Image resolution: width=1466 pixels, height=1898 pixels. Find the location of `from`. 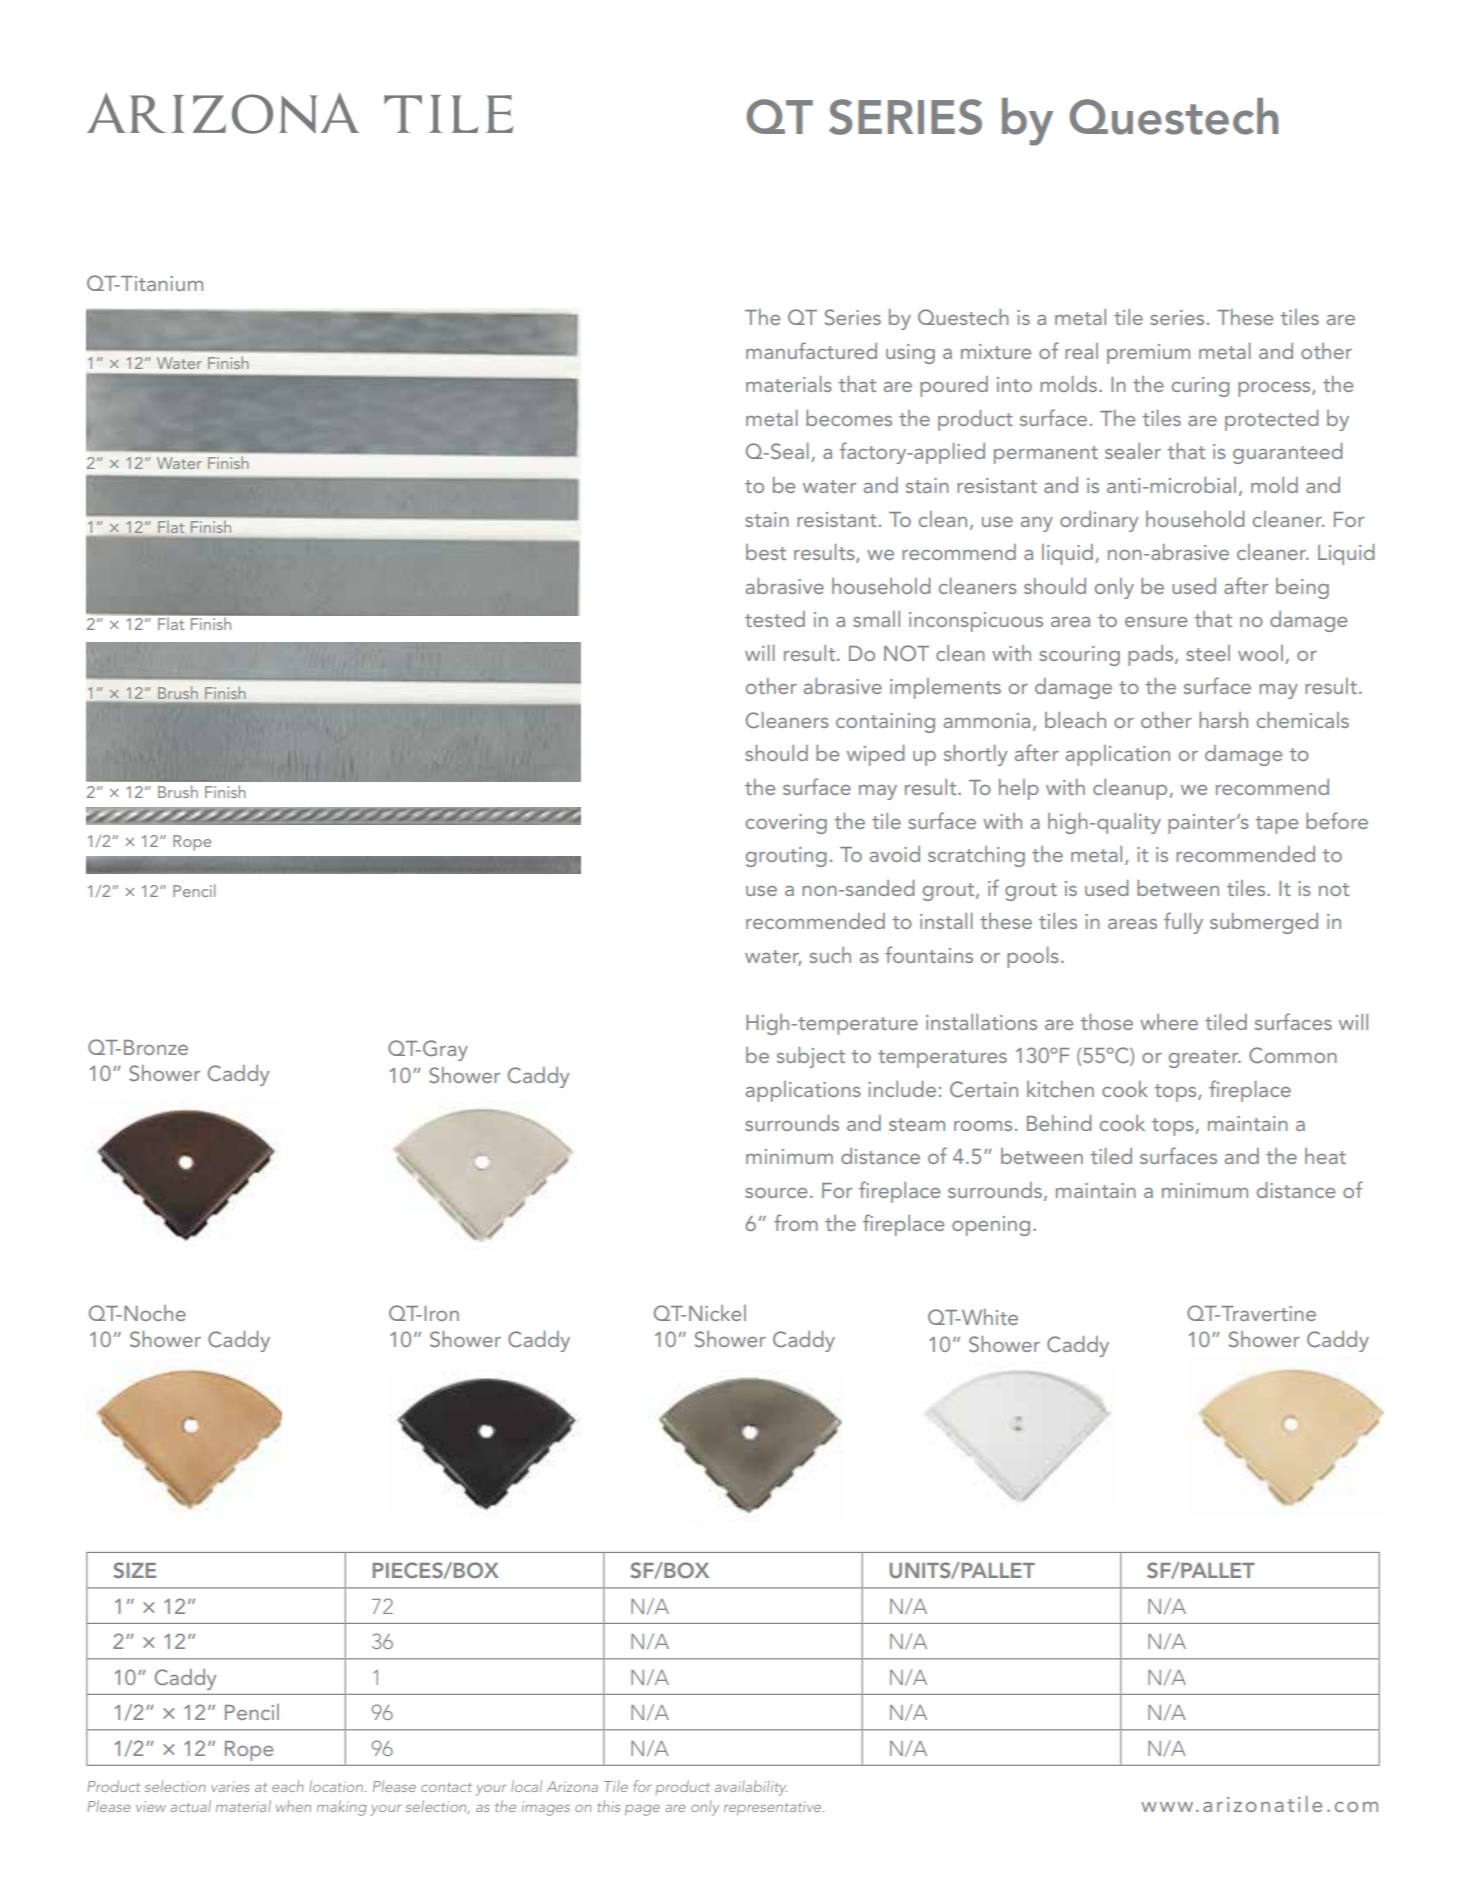

from is located at coordinates (796, 1222).
